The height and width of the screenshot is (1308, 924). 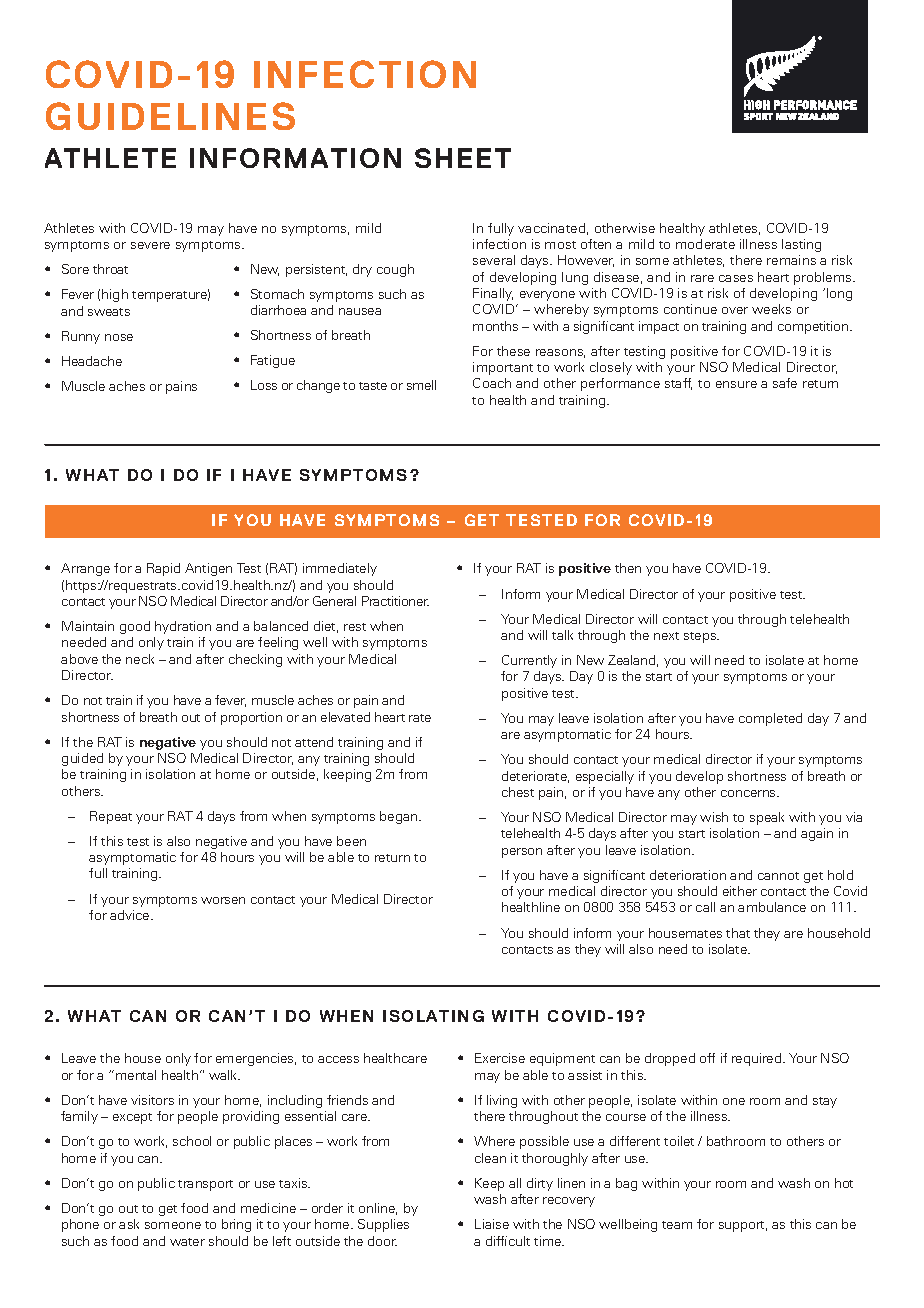 I want to click on GUIDELINES, so click(x=170, y=116).
